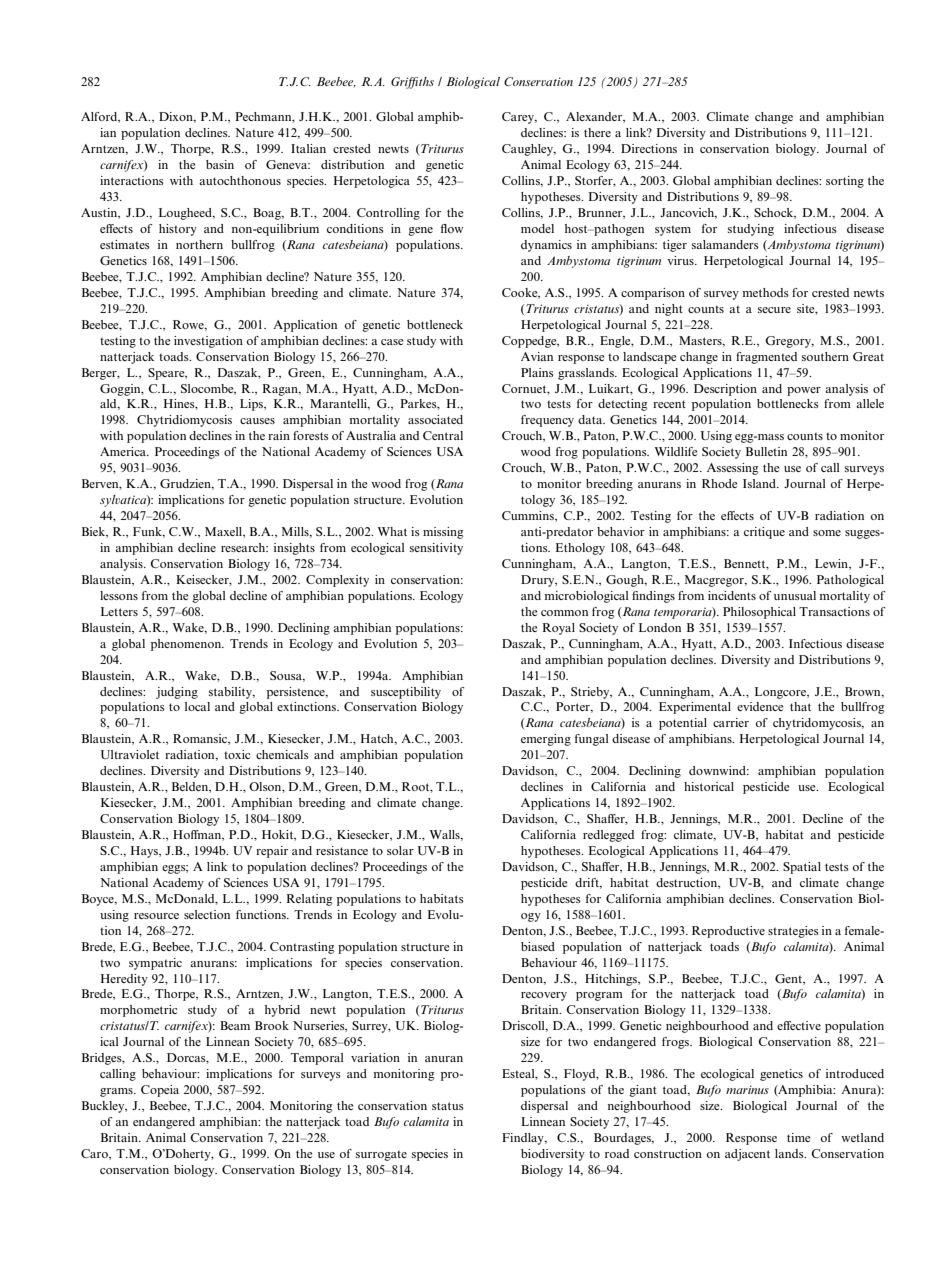 This screenshot has width=952, height=1271. Describe the element at coordinates (519, 118) in the screenshot. I see `Carey` at that location.
